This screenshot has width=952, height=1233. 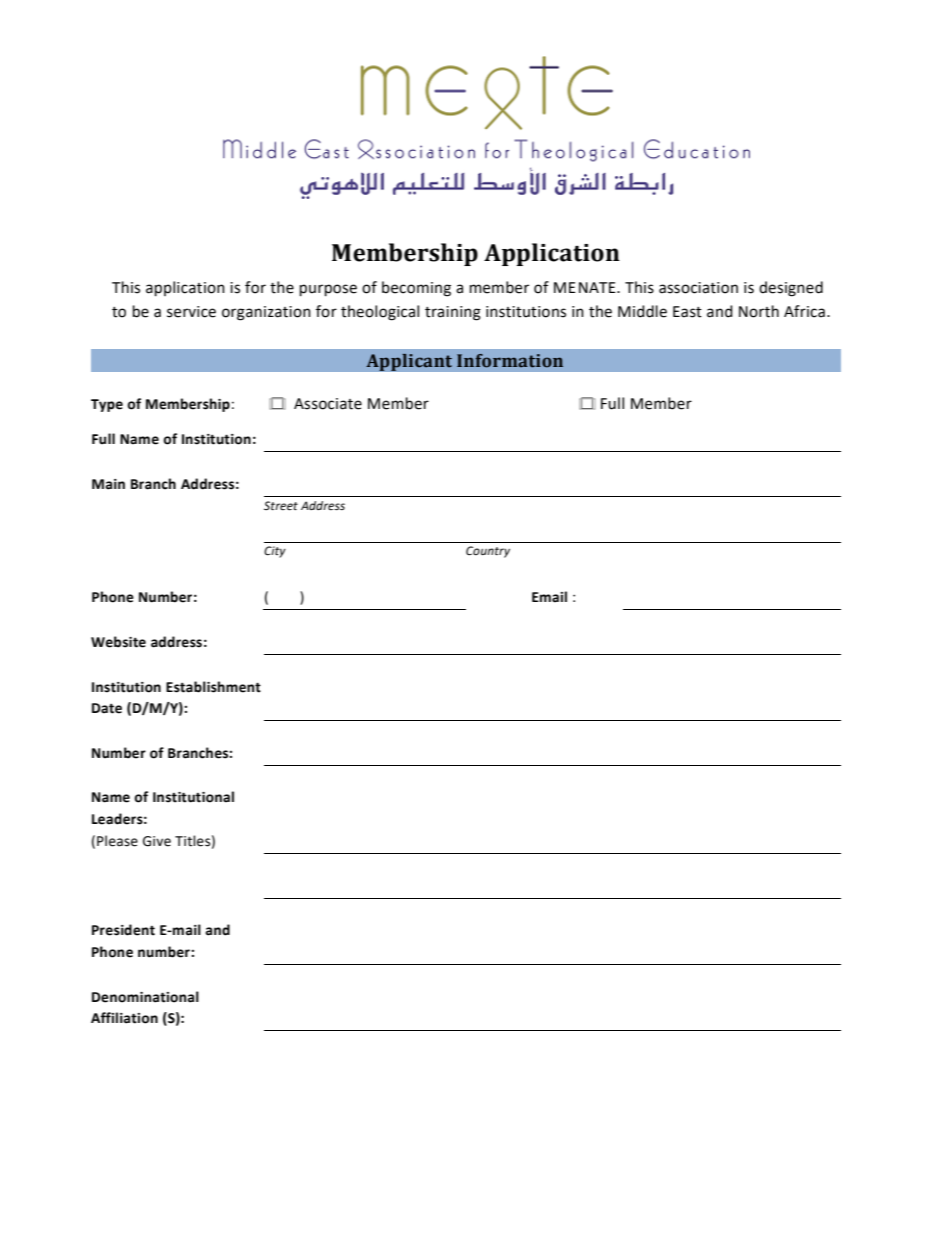 What do you see at coordinates (124, 1018) in the screenshot?
I see `Affiliation` at bounding box center [124, 1018].
